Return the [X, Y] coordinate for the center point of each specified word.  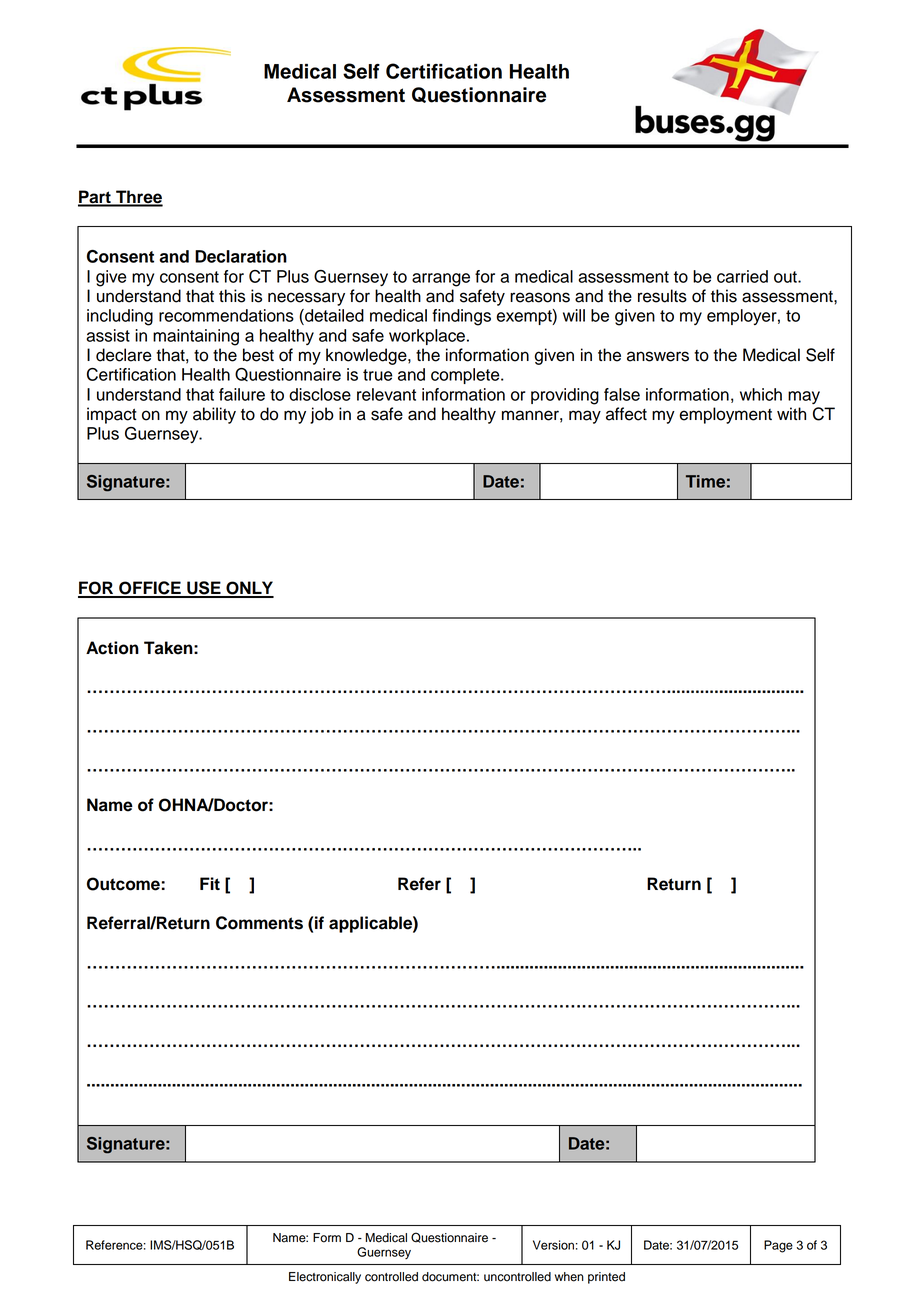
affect [626, 414]
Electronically [325, 1278]
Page [778, 1246]
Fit [210, 883]
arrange [441, 280]
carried [742, 276]
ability [214, 415]
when [569, 1277]
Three [138, 198]
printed [606, 1278]
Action [112, 648]
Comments [259, 923]
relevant [386, 394]
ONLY [249, 589]
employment [725, 415]
